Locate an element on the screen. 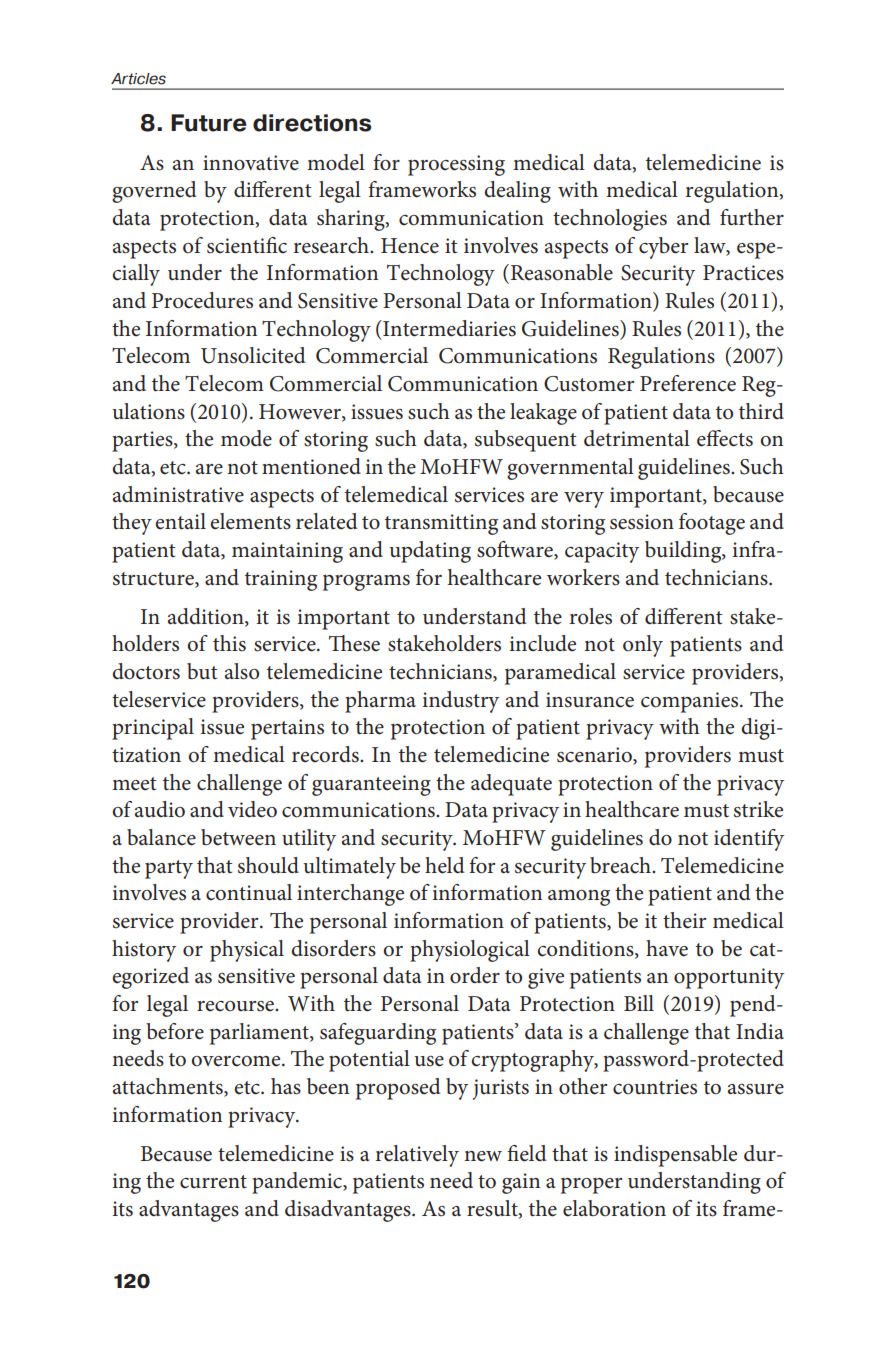  only is located at coordinates (643, 646).
